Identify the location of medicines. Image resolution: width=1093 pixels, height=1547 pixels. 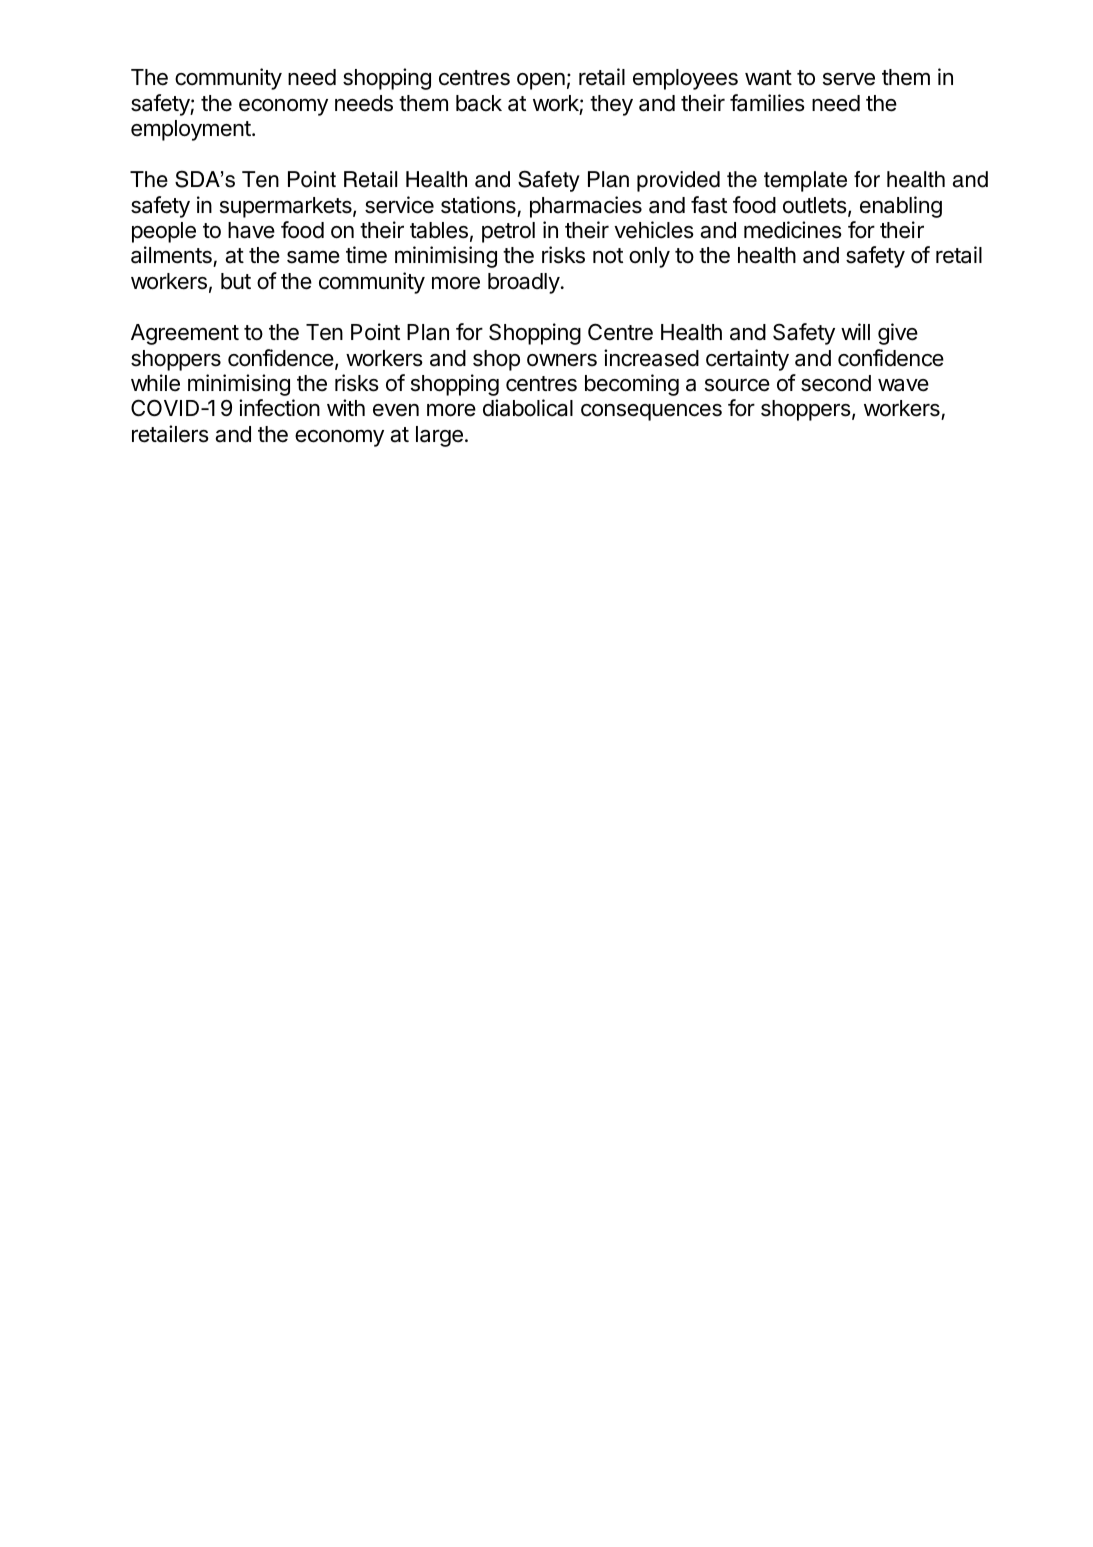
(793, 230).
